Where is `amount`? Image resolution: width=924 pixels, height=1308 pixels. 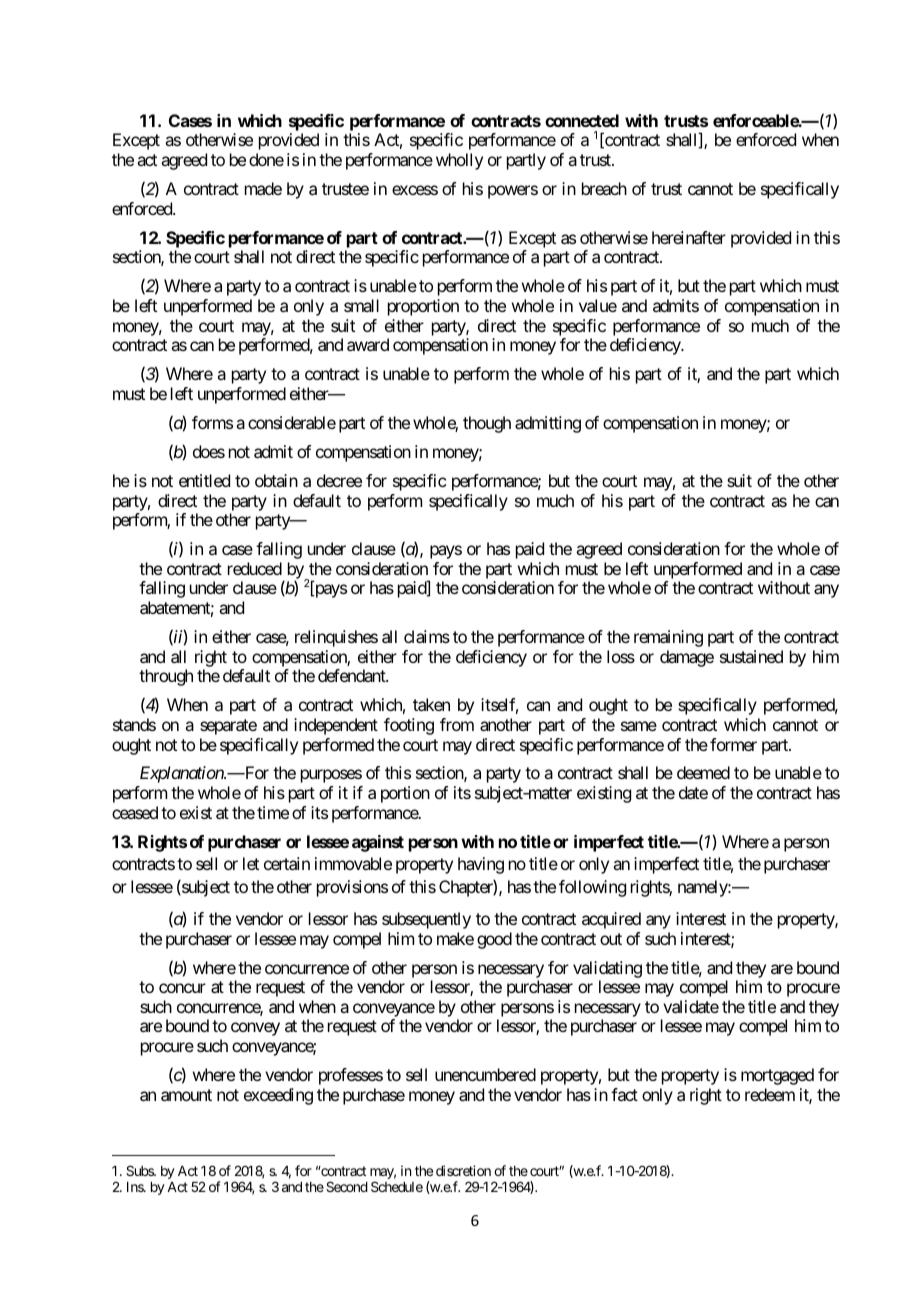
amount is located at coordinates (186, 1095).
